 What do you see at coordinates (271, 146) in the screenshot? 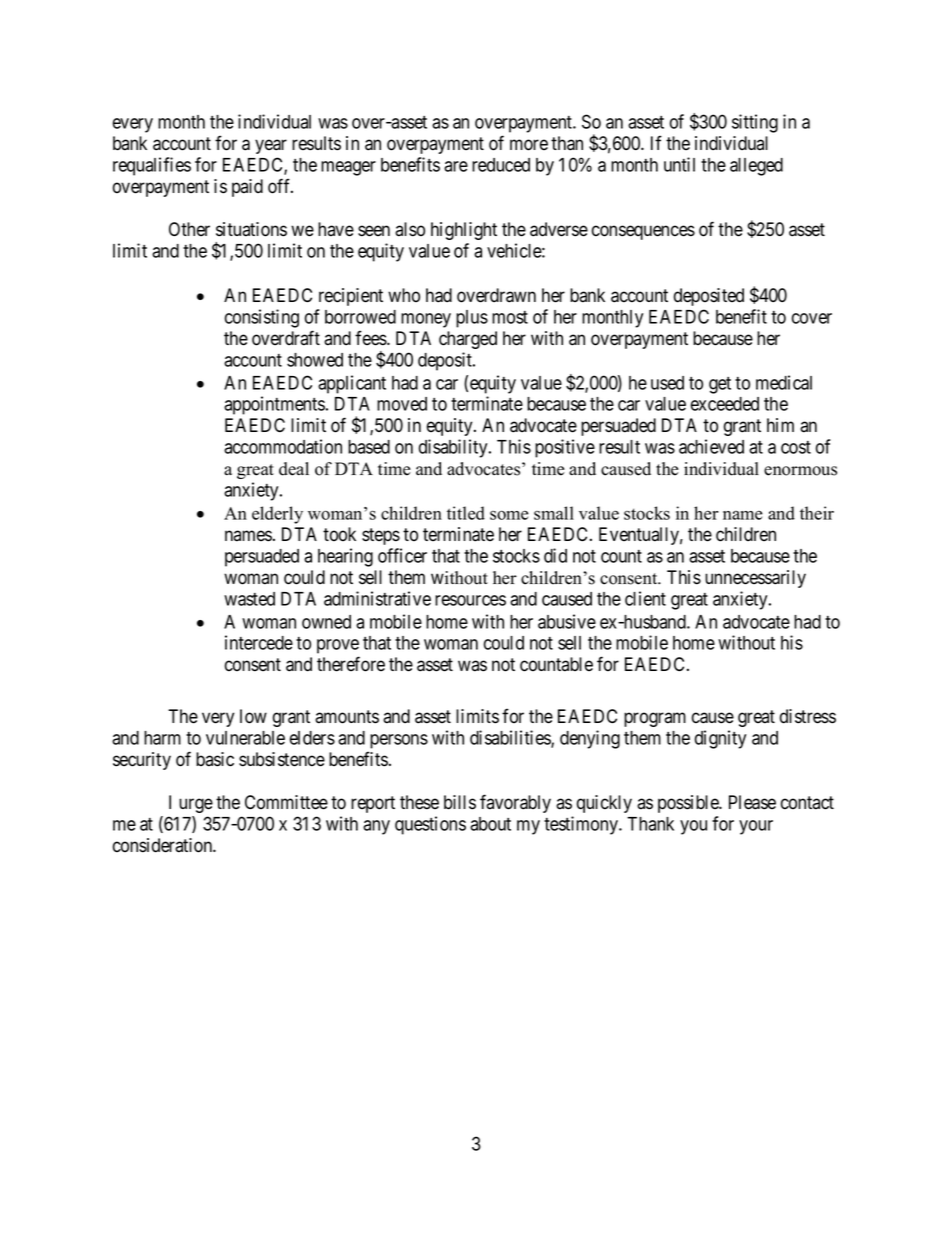
I see `year` at bounding box center [271, 146].
